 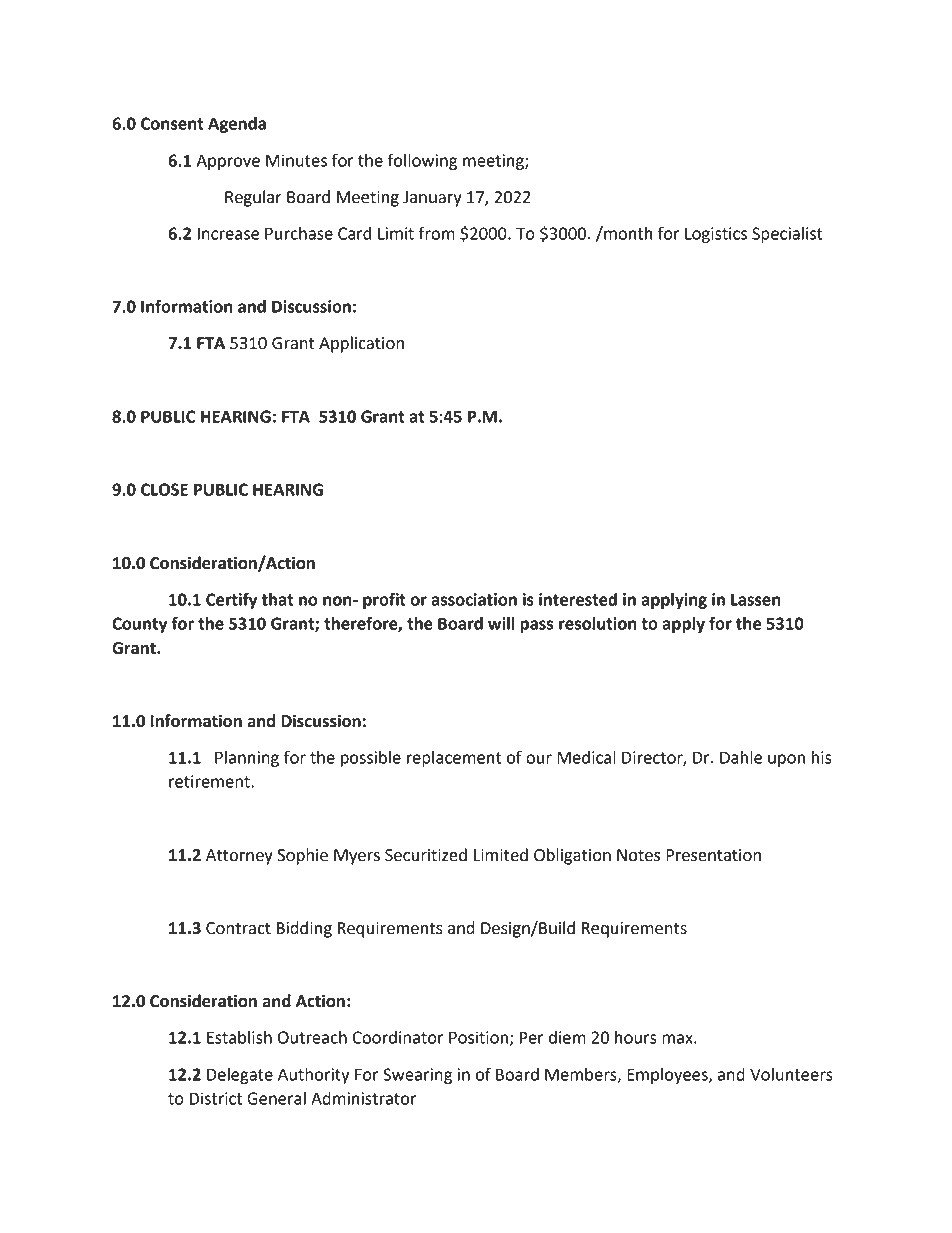 What do you see at coordinates (422, 161) in the image?
I see `following` at bounding box center [422, 161].
